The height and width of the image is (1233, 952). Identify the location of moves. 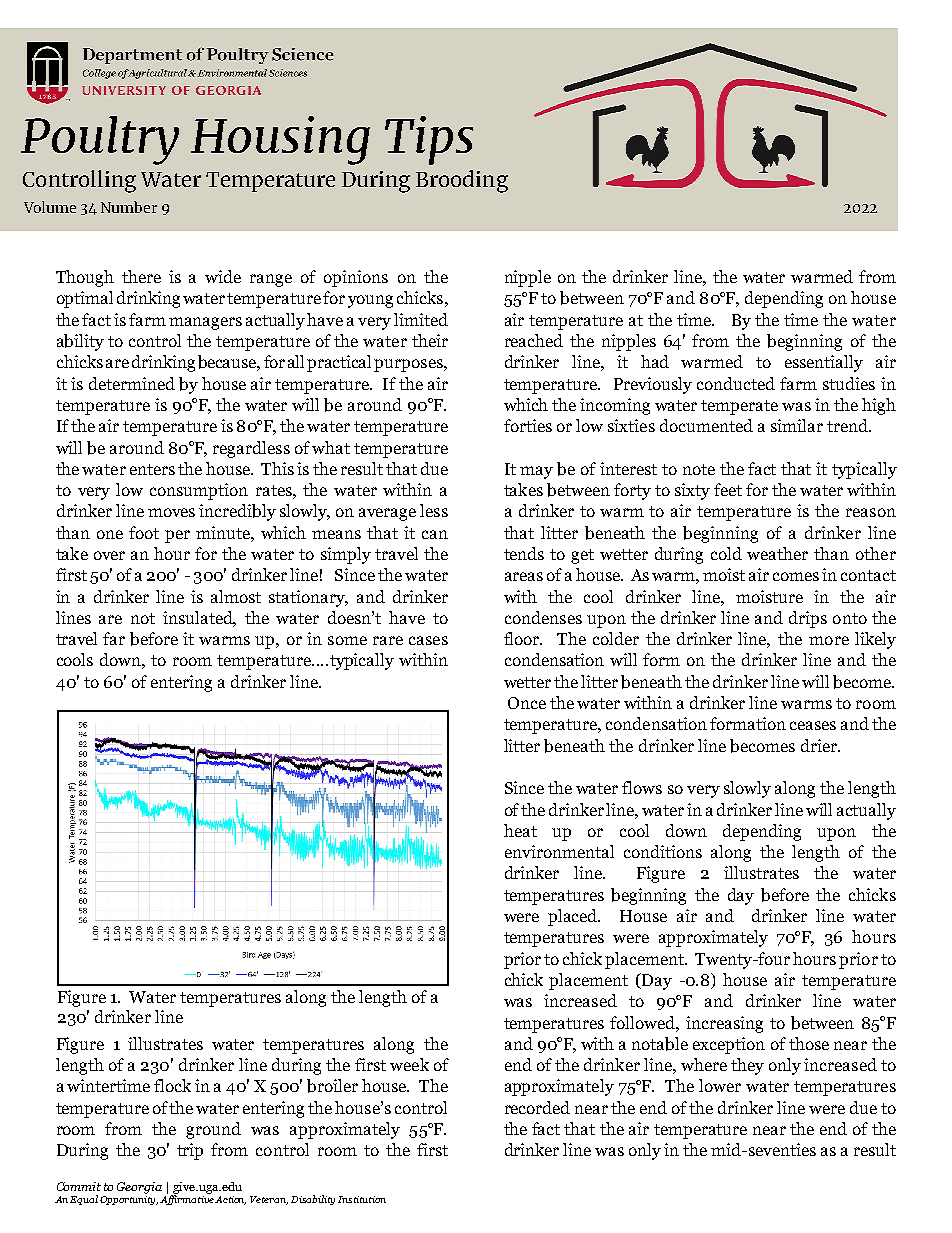
(171, 512).
